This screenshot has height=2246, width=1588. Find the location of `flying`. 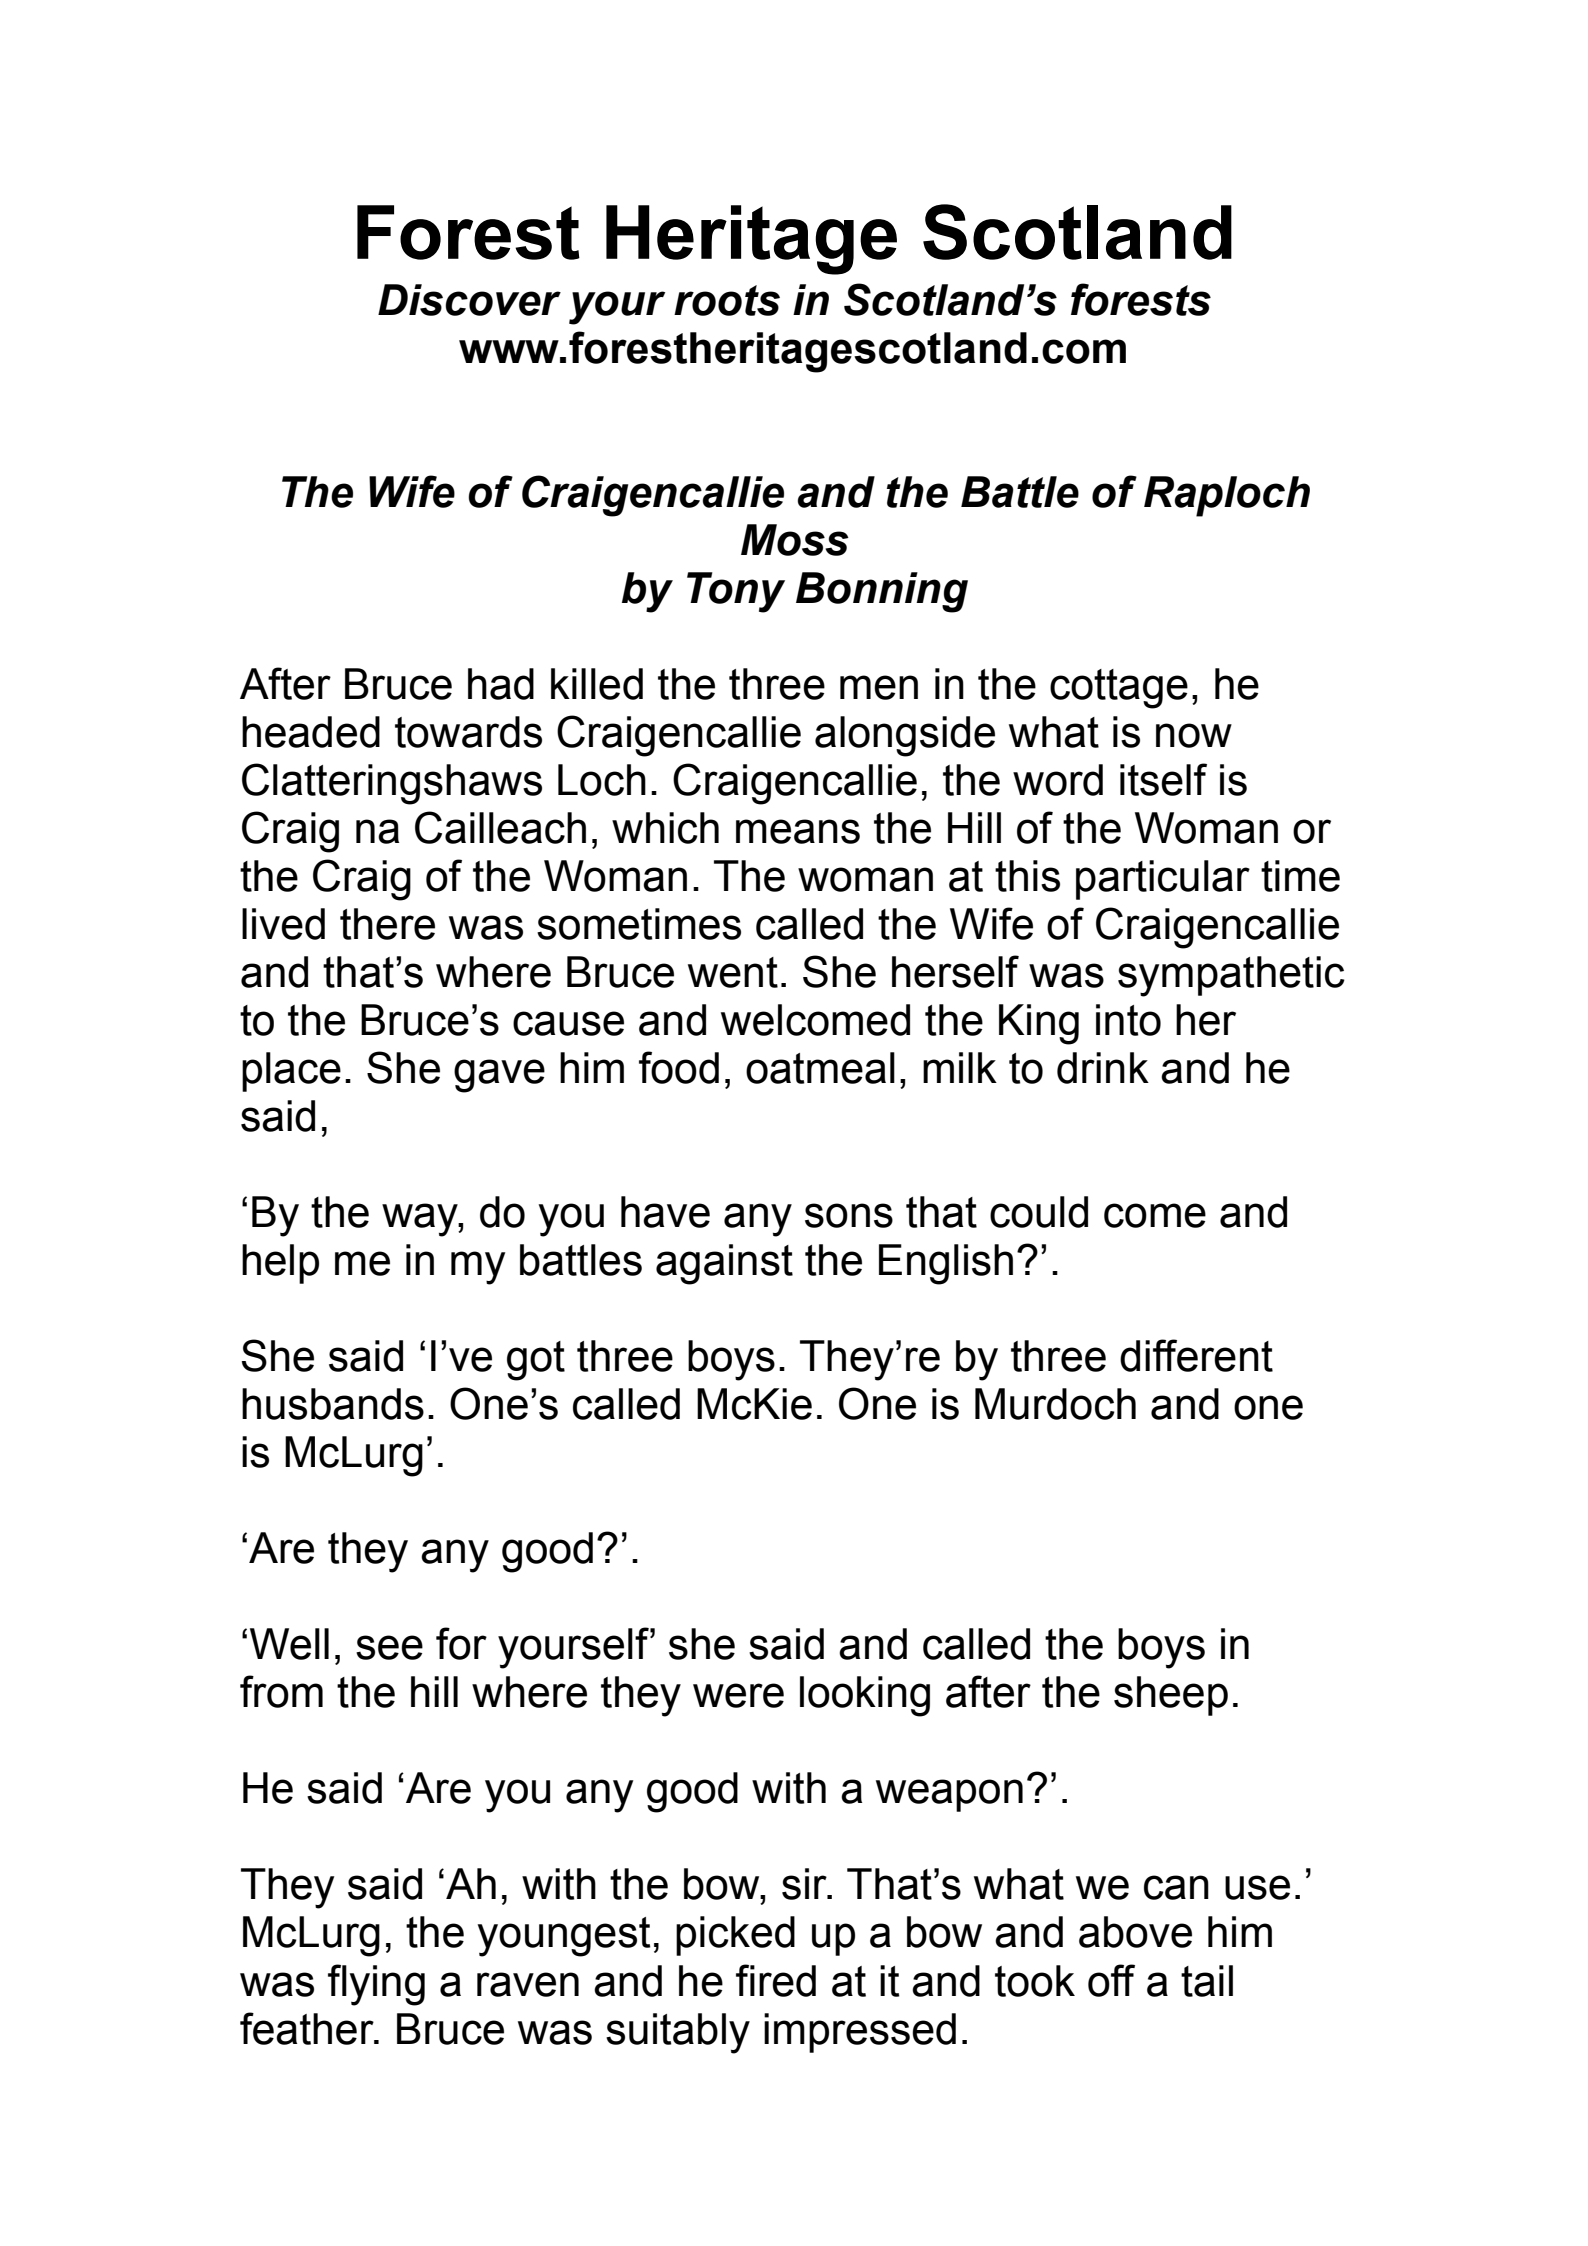

flying is located at coordinates (376, 1985).
